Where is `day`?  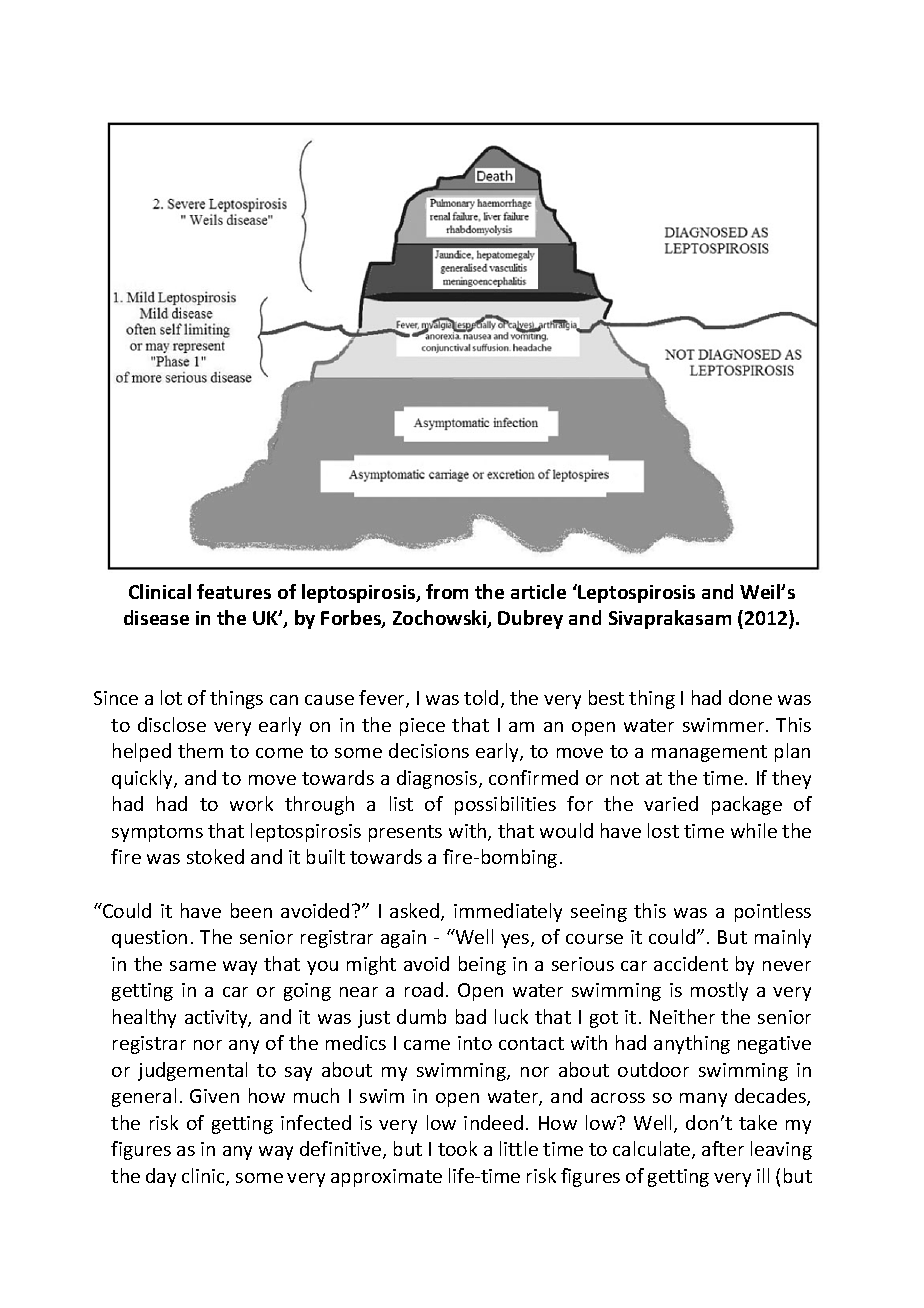 day is located at coordinates (161, 1177).
